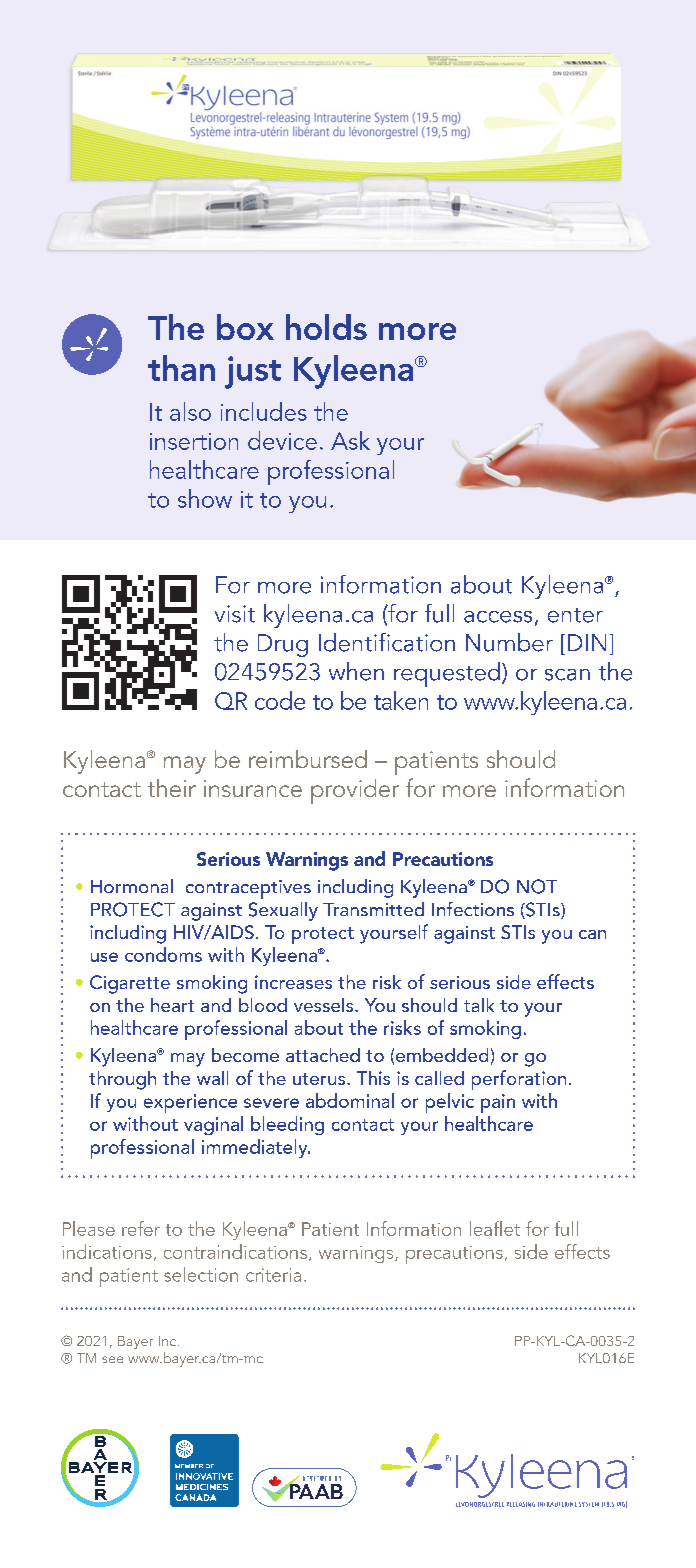  Describe the element at coordinates (112, 1359) in the screenshot. I see `see` at that location.
